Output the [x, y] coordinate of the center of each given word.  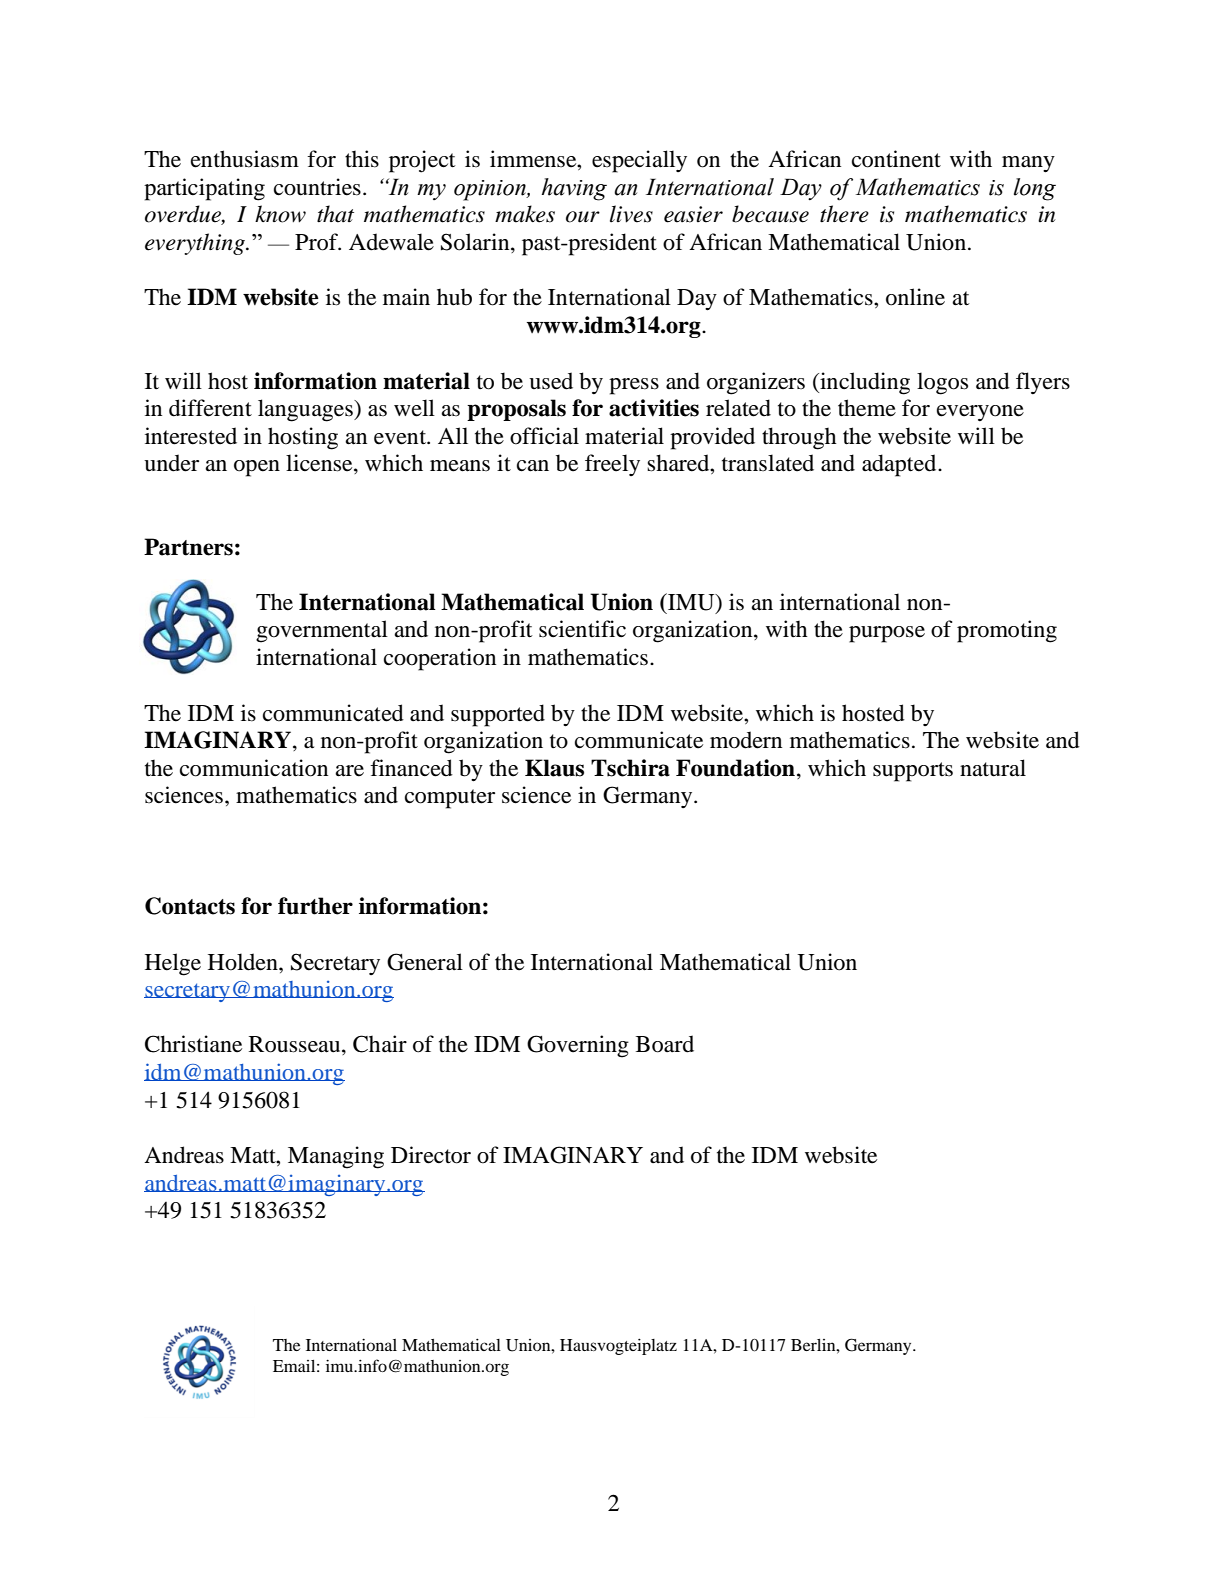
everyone [980, 413]
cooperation [440, 659]
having [574, 189]
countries [317, 187]
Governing [578, 1046]
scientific [582, 629]
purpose [887, 634]
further [315, 906]
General [425, 962]
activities [654, 408]
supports [913, 772]
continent [896, 159]
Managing [336, 1157]
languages [306, 410]
